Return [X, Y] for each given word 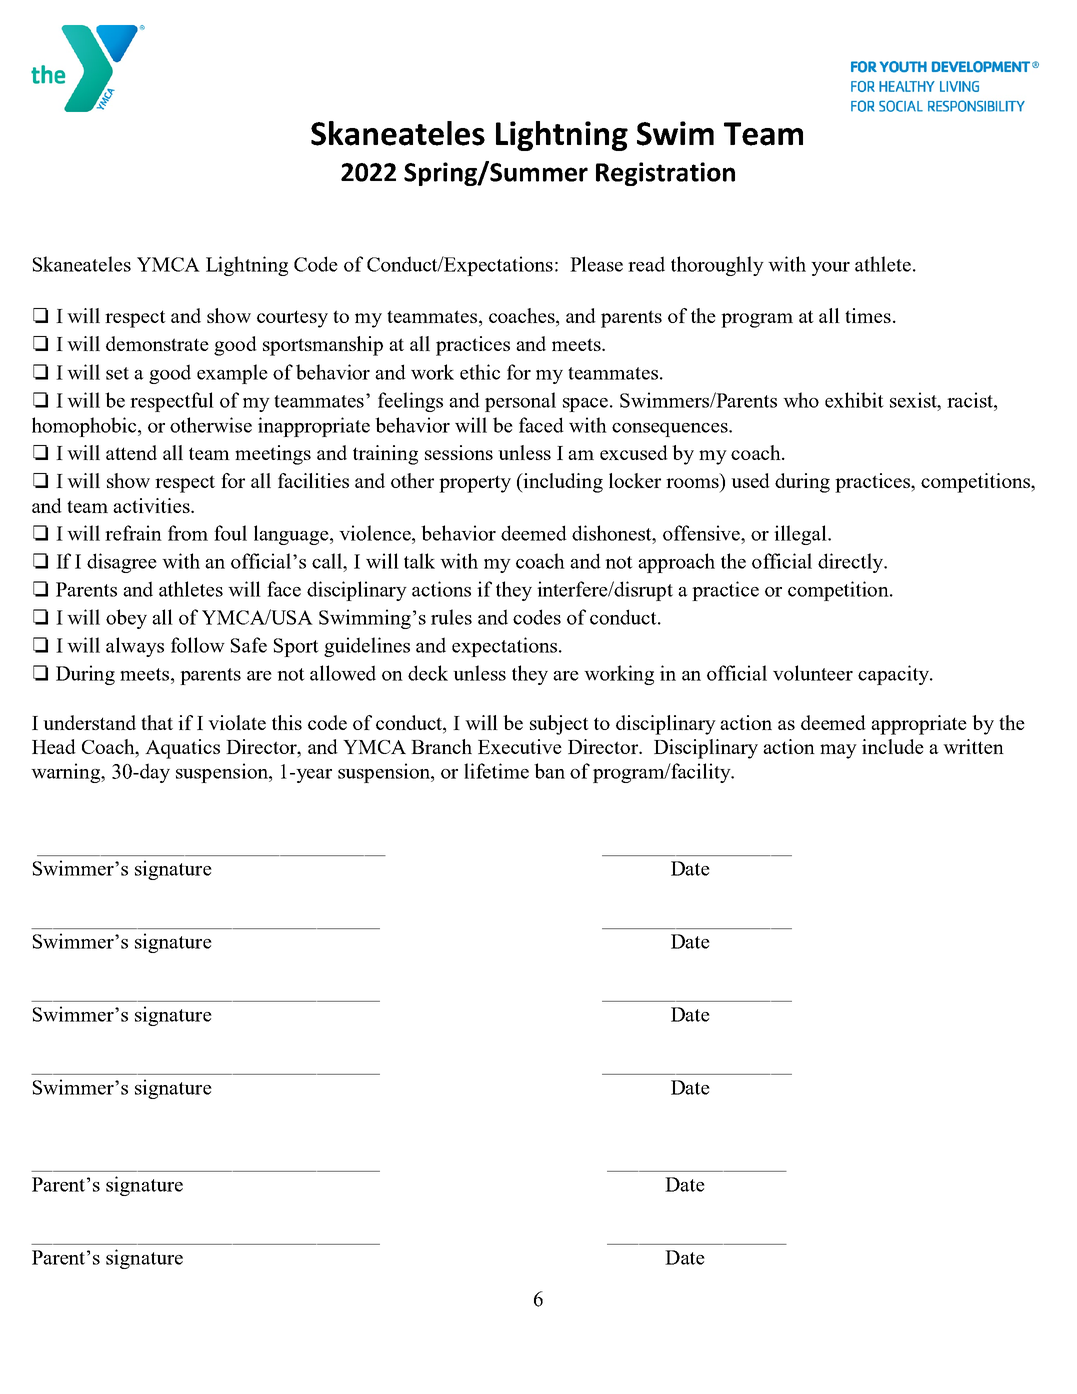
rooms [692, 483]
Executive [520, 746]
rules [451, 617]
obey [126, 619]
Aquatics [182, 749]
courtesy [292, 319]
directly [851, 563]
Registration [665, 174]
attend [131, 452]
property [475, 484]
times [868, 315]
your [830, 269]
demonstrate [157, 343]
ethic [480, 372]
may [838, 751]
